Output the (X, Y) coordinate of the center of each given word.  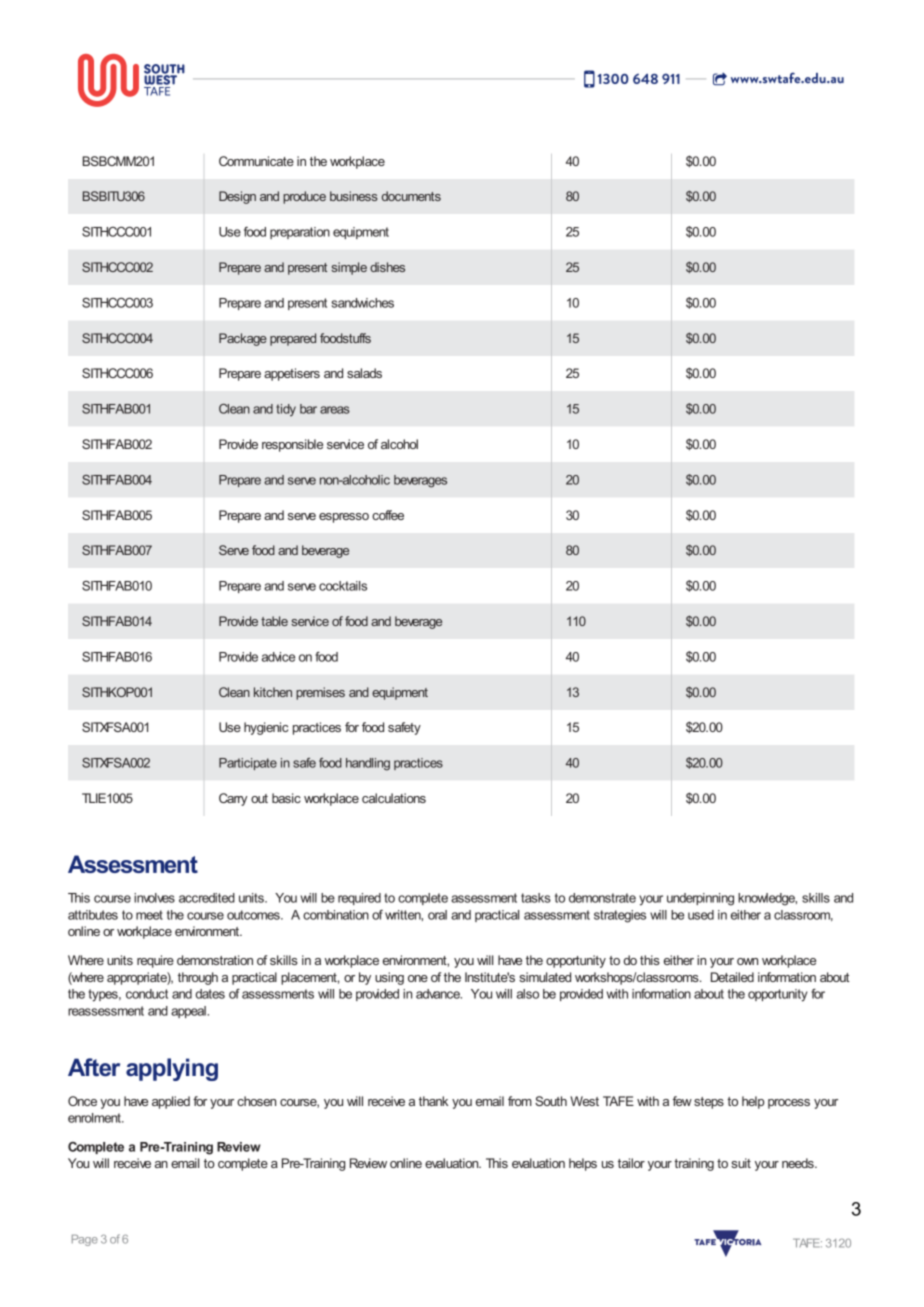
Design (237, 197)
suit (741, 1163)
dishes (387, 267)
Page (85, 1240)
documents (411, 196)
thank (433, 1101)
